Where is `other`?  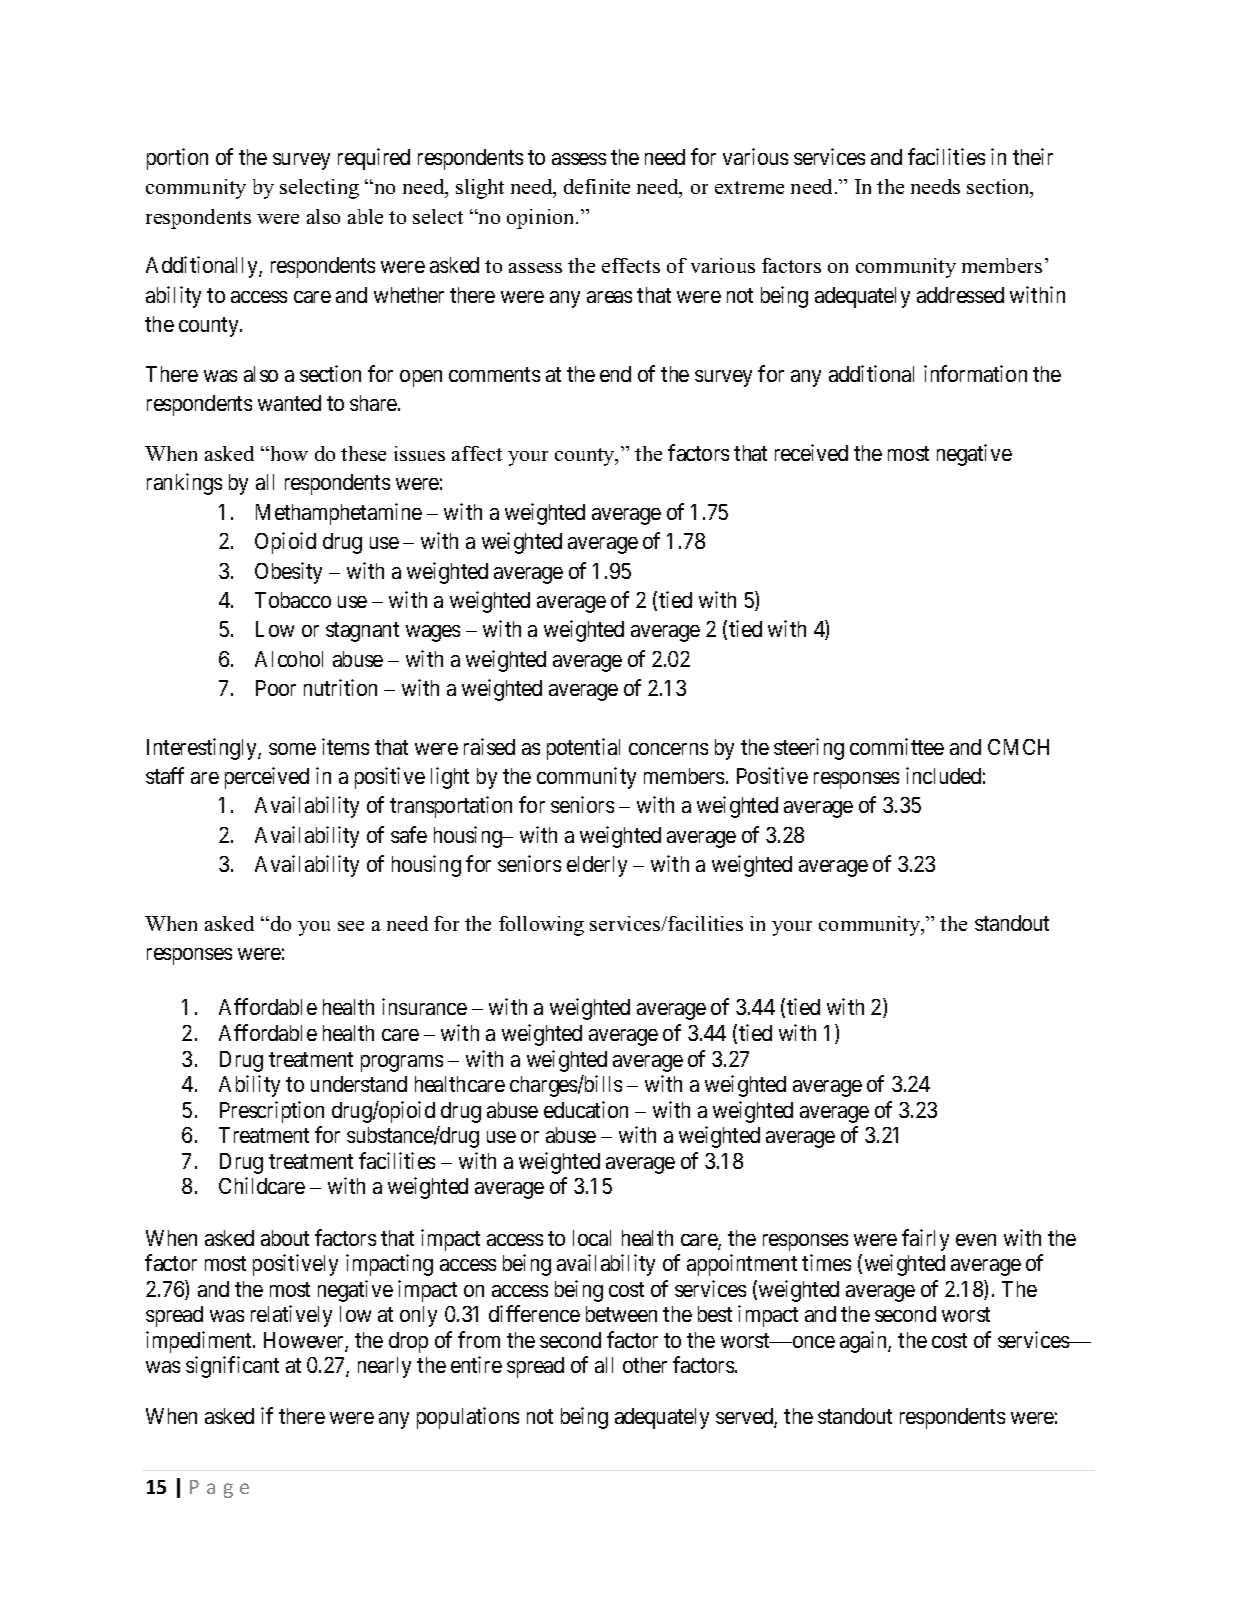 other is located at coordinates (645, 1365).
